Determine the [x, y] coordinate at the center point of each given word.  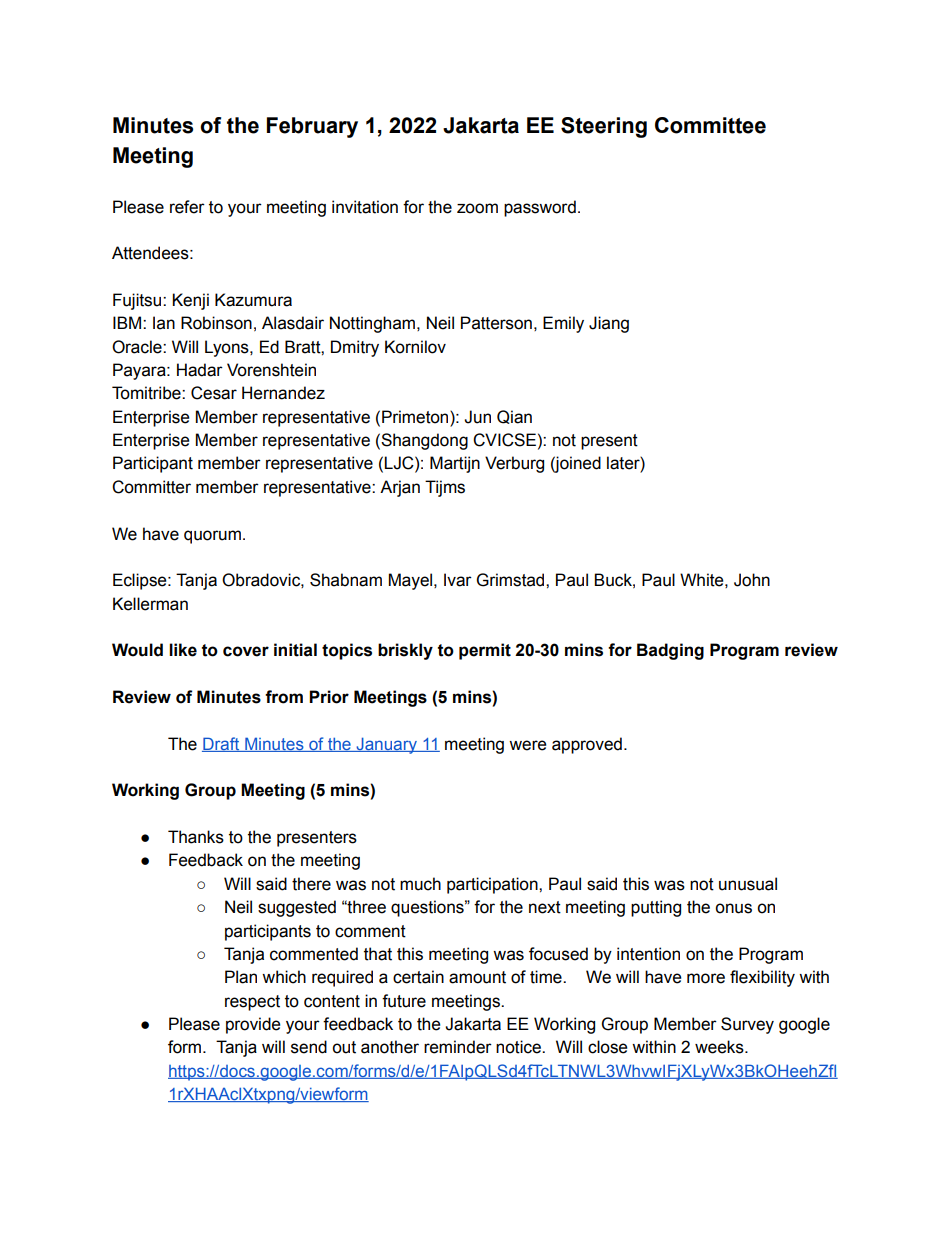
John [752, 580]
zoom [477, 208]
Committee [710, 125]
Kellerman [150, 604]
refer [187, 207]
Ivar [458, 580]
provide [253, 1025]
